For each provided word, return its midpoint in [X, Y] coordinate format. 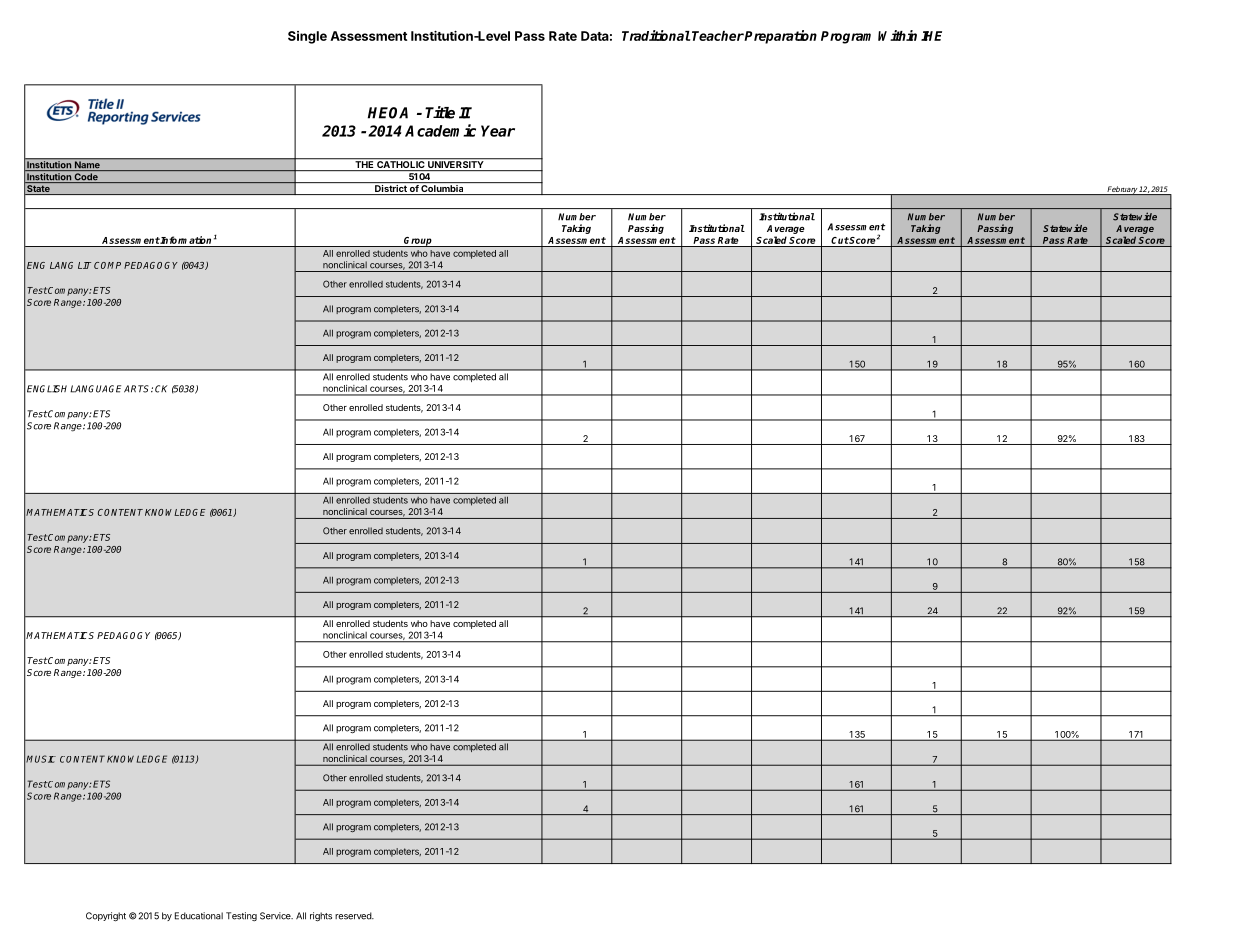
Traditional [656, 35]
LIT [84, 265]
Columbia [442, 190]
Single [307, 37]
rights [321, 917]
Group [418, 242]
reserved [354, 916]
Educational [199, 916]
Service [276, 916]
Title [440, 112]
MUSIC [41, 759]
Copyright [106, 917]
